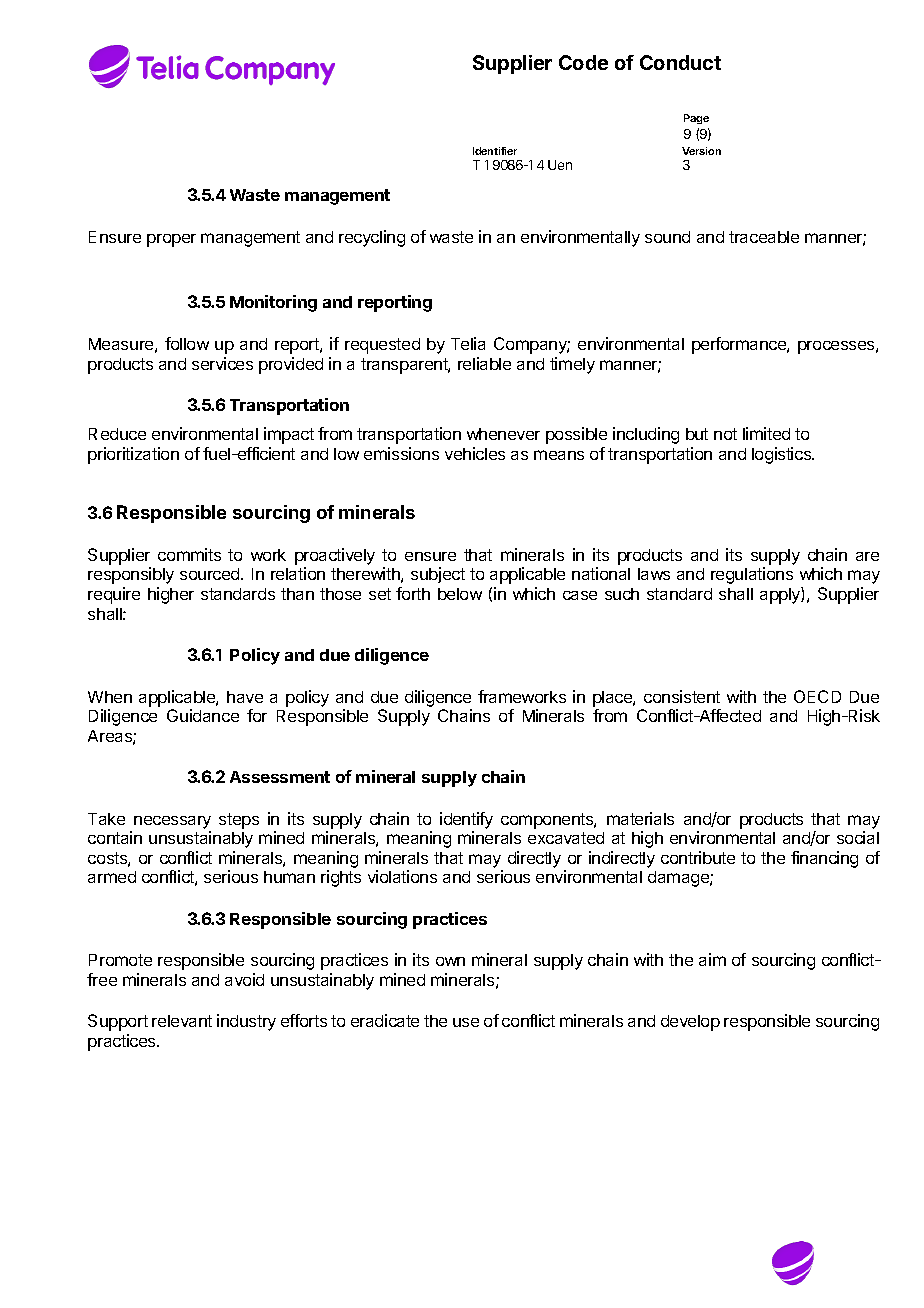  Describe the element at coordinates (764, 237) in the screenshot. I see `traceable` at that location.
